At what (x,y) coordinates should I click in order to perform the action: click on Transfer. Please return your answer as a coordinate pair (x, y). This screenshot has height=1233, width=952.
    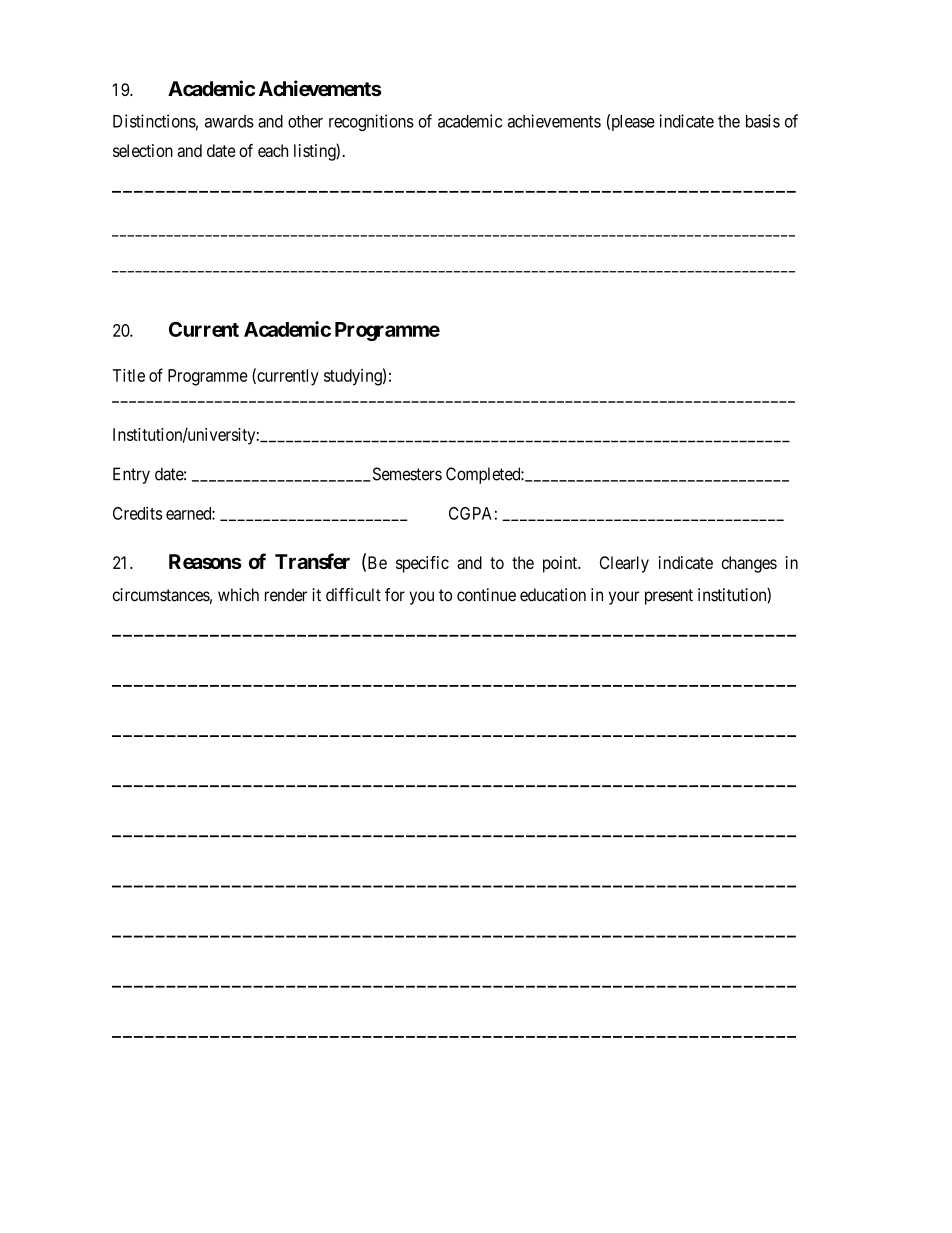
    Looking at the image, I should click on (312, 561).
